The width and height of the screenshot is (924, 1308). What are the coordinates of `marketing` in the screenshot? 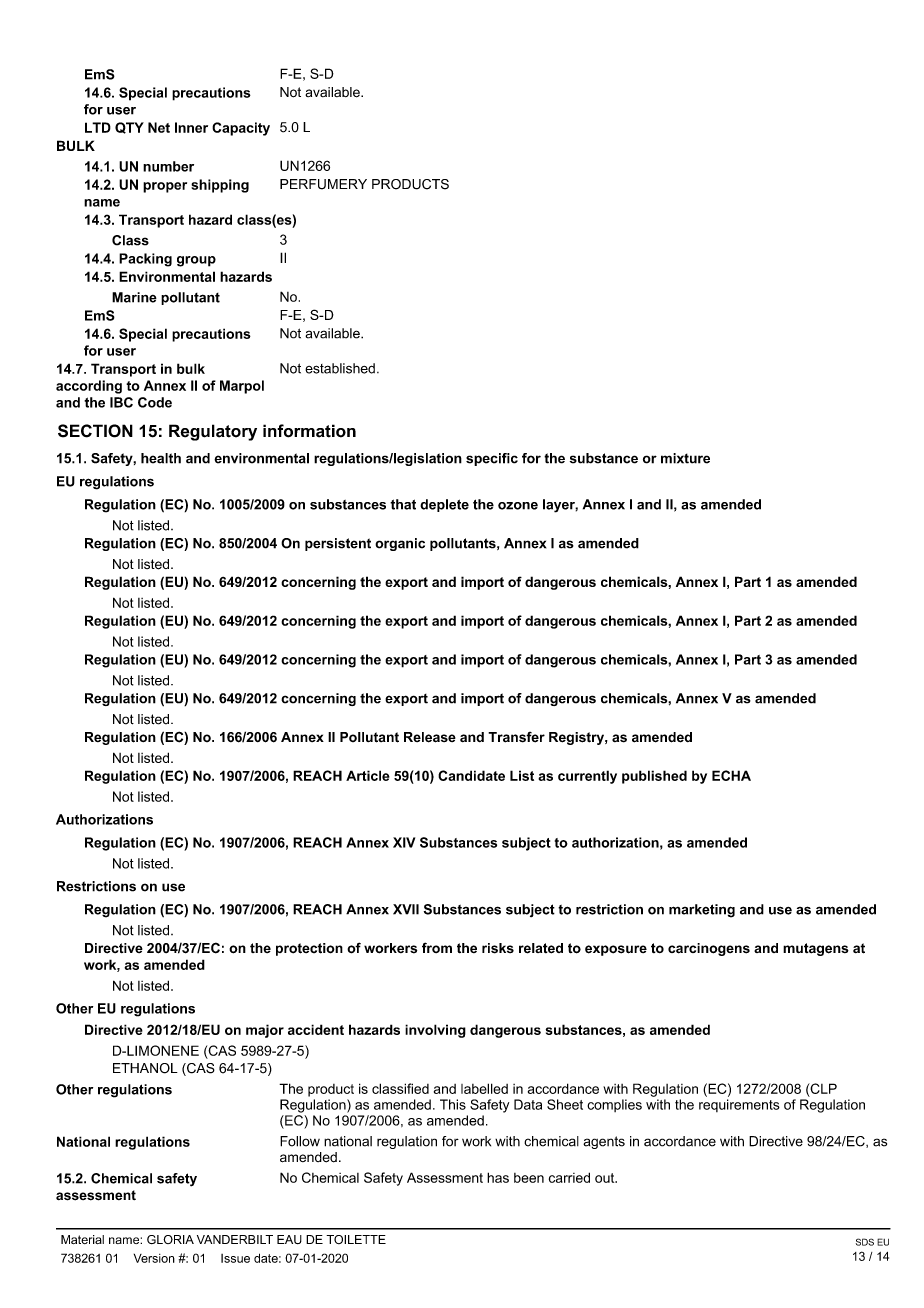 It's located at (702, 911).
